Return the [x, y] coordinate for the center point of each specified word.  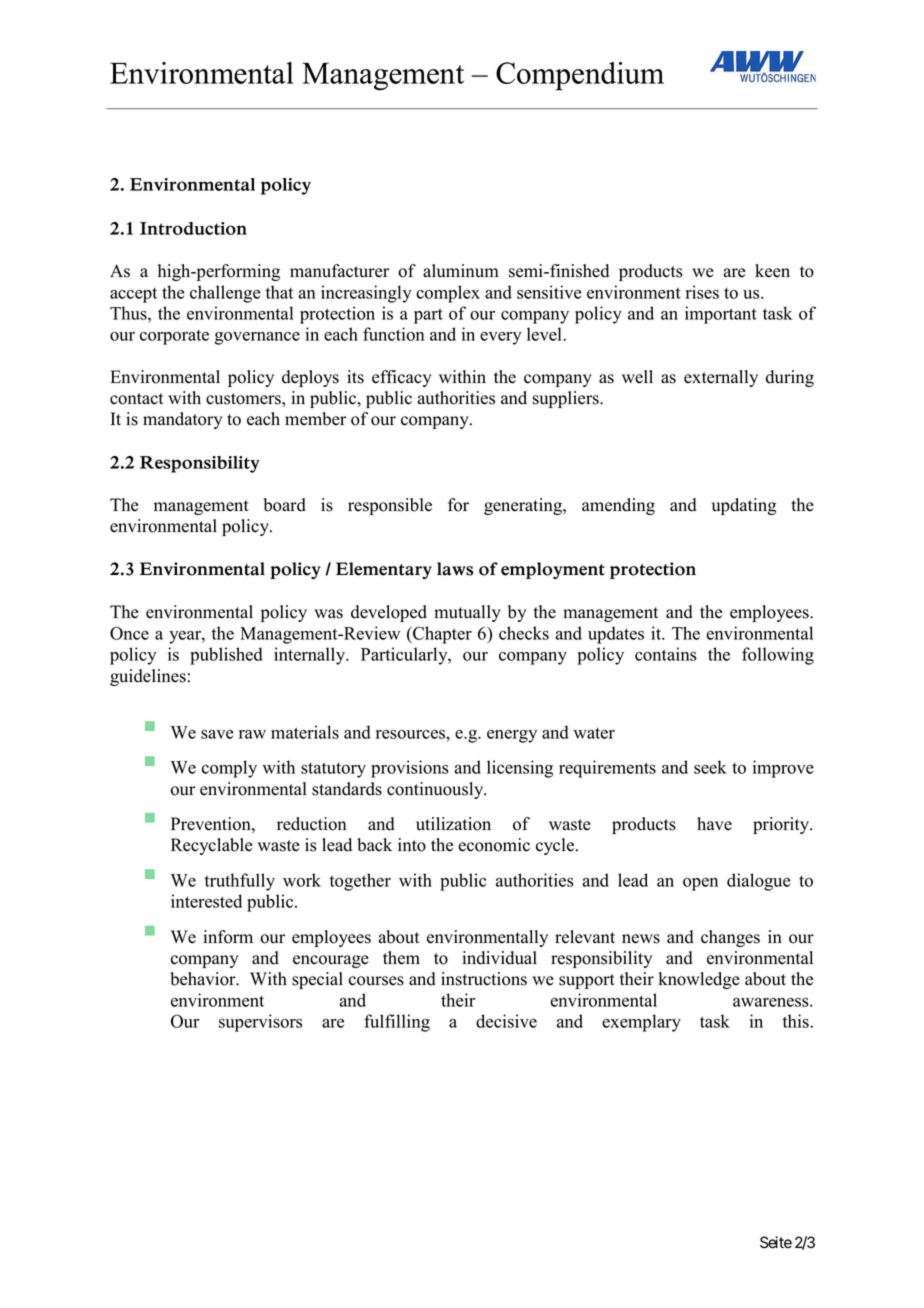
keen [772, 271]
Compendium [580, 76]
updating [744, 506]
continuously [436, 790]
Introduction [193, 228]
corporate [174, 337]
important [721, 315]
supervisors [260, 1023]
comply [229, 769]
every [501, 338]
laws [455, 569]
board [285, 505]
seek [710, 767]
